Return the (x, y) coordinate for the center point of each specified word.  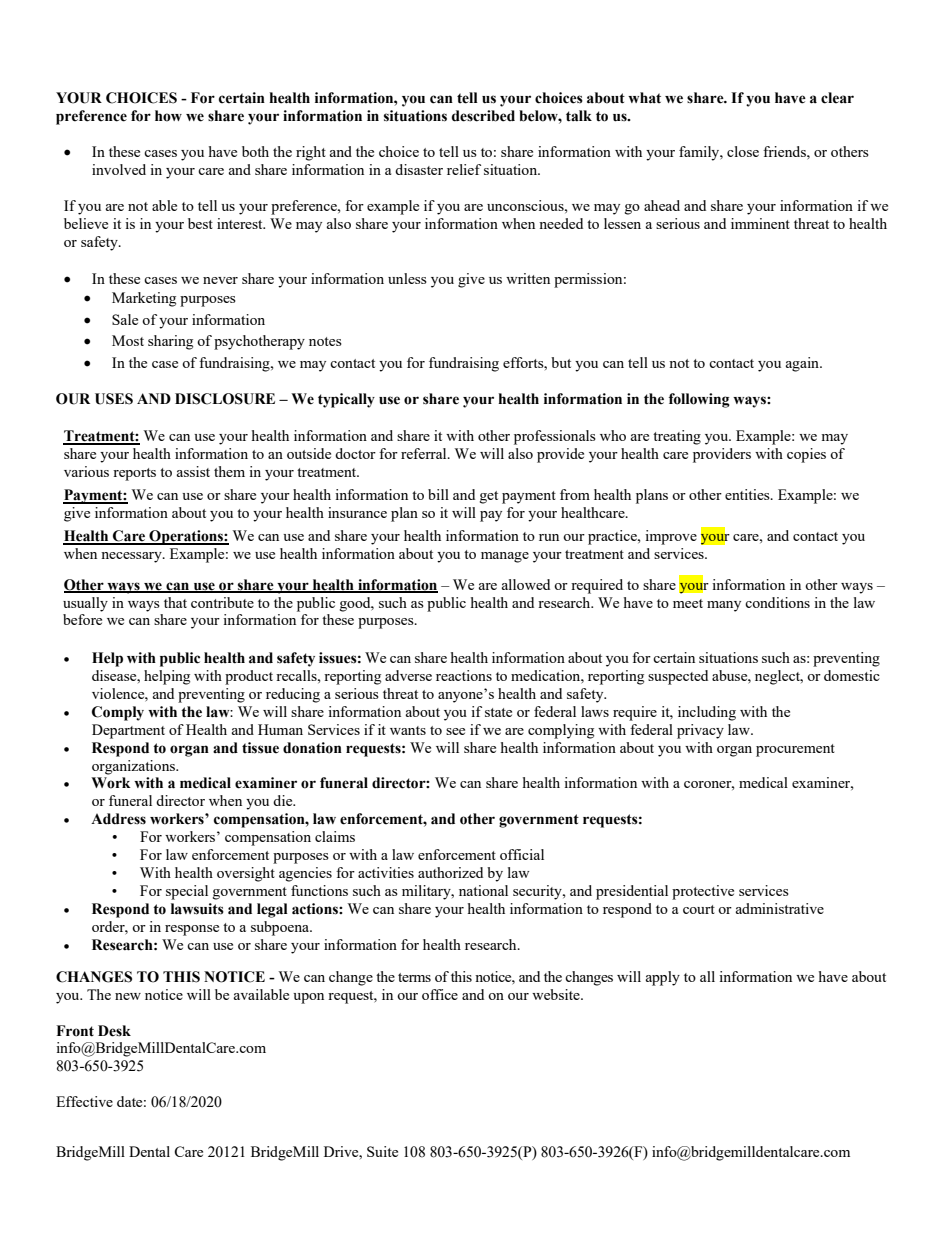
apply (663, 978)
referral (425, 453)
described (483, 116)
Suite (382, 1151)
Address (118, 819)
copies (806, 455)
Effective (84, 1101)
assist (193, 471)
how (168, 116)
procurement (795, 750)
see (455, 731)
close (743, 151)
